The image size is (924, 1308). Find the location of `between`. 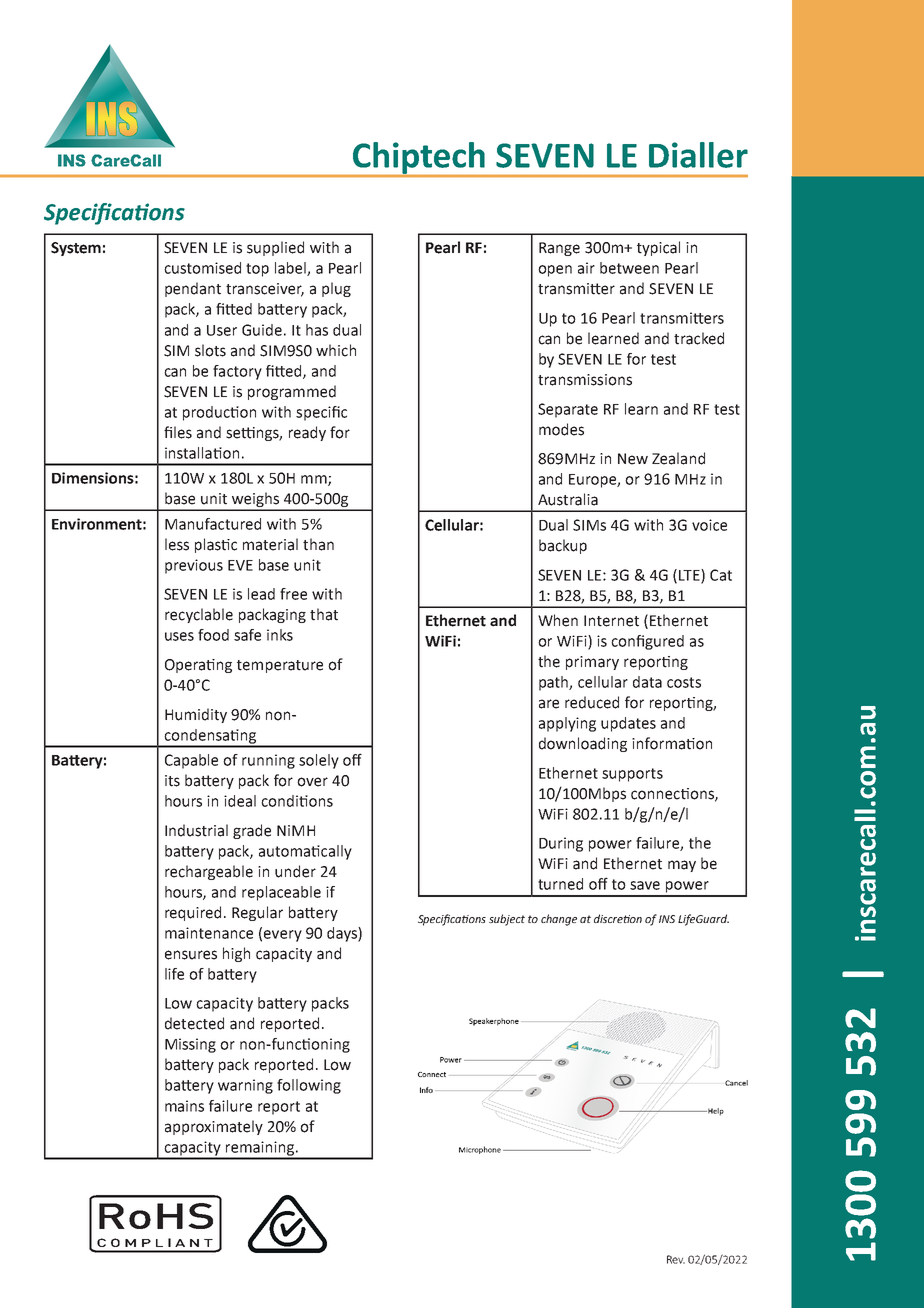

between is located at coordinates (629, 268).
